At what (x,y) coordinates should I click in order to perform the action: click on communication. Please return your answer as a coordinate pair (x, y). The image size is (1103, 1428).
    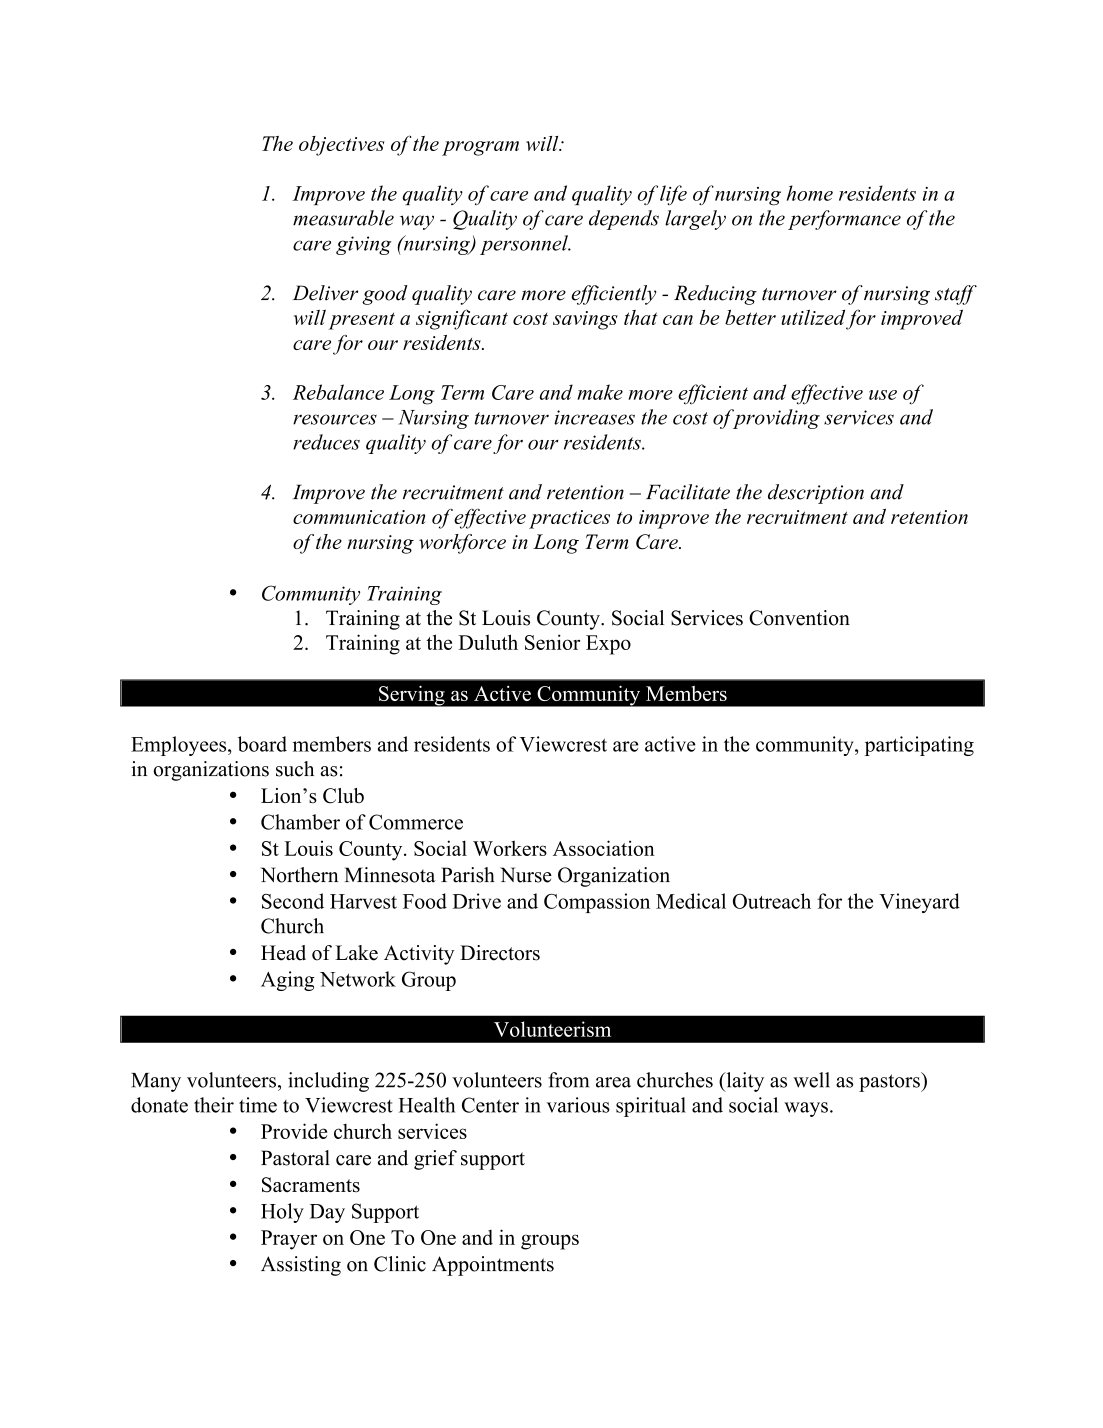
    Looking at the image, I should click on (359, 517).
